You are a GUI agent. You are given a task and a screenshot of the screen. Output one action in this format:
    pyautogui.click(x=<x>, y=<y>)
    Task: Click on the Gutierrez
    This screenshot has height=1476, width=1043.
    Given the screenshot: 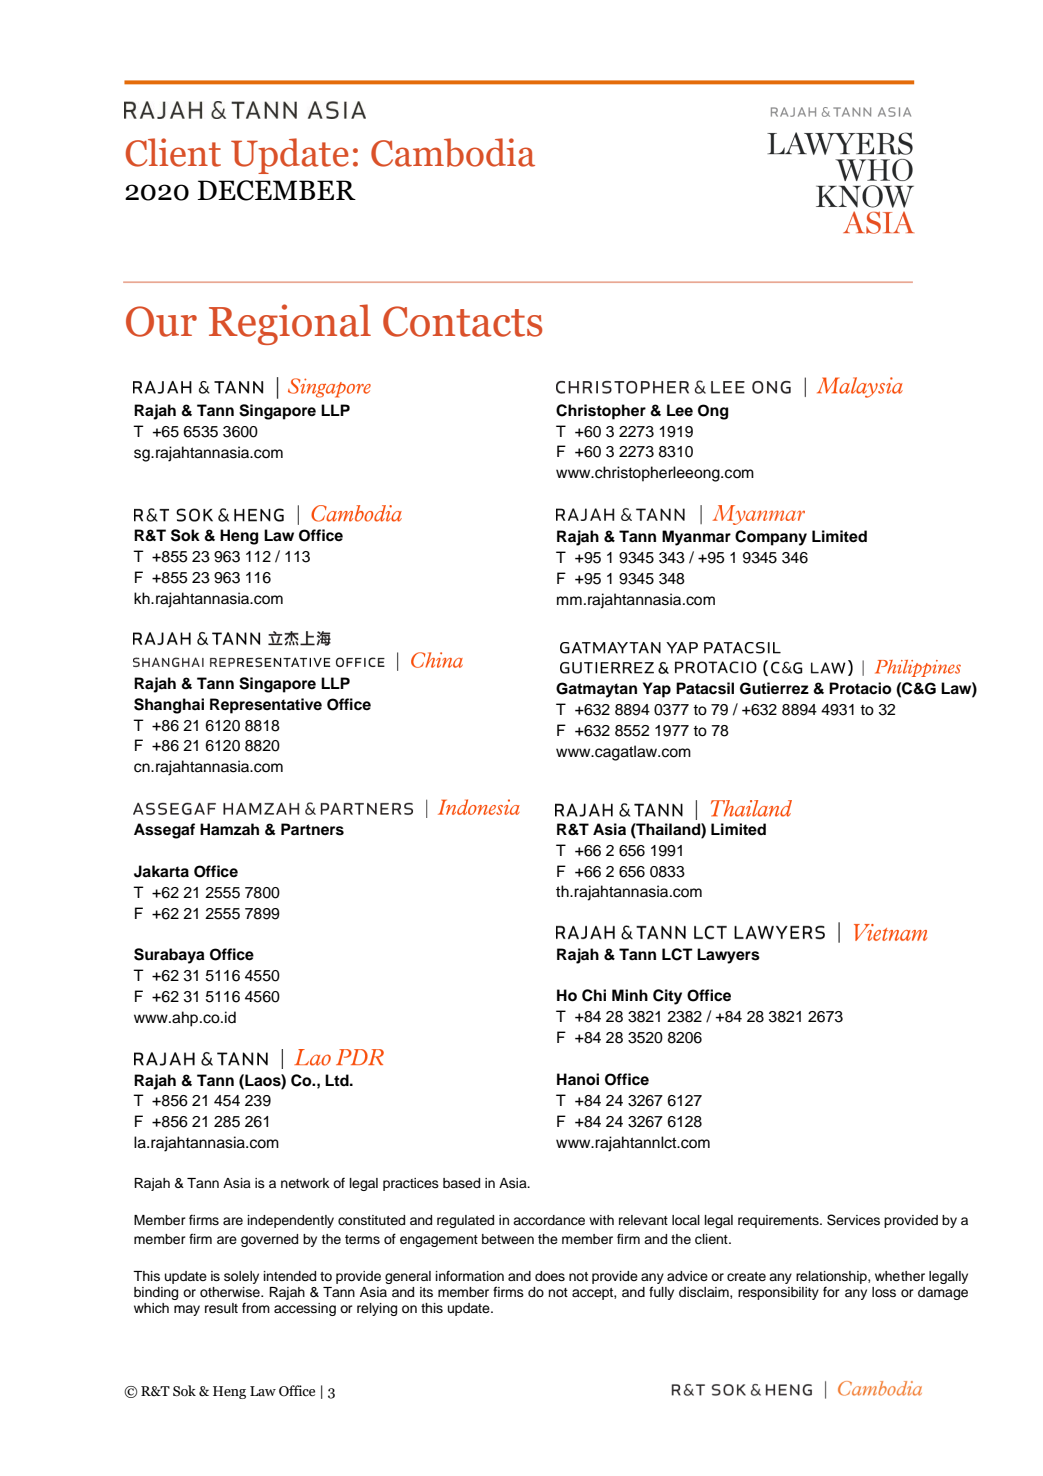 What is the action you would take?
    pyautogui.click(x=774, y=688)
